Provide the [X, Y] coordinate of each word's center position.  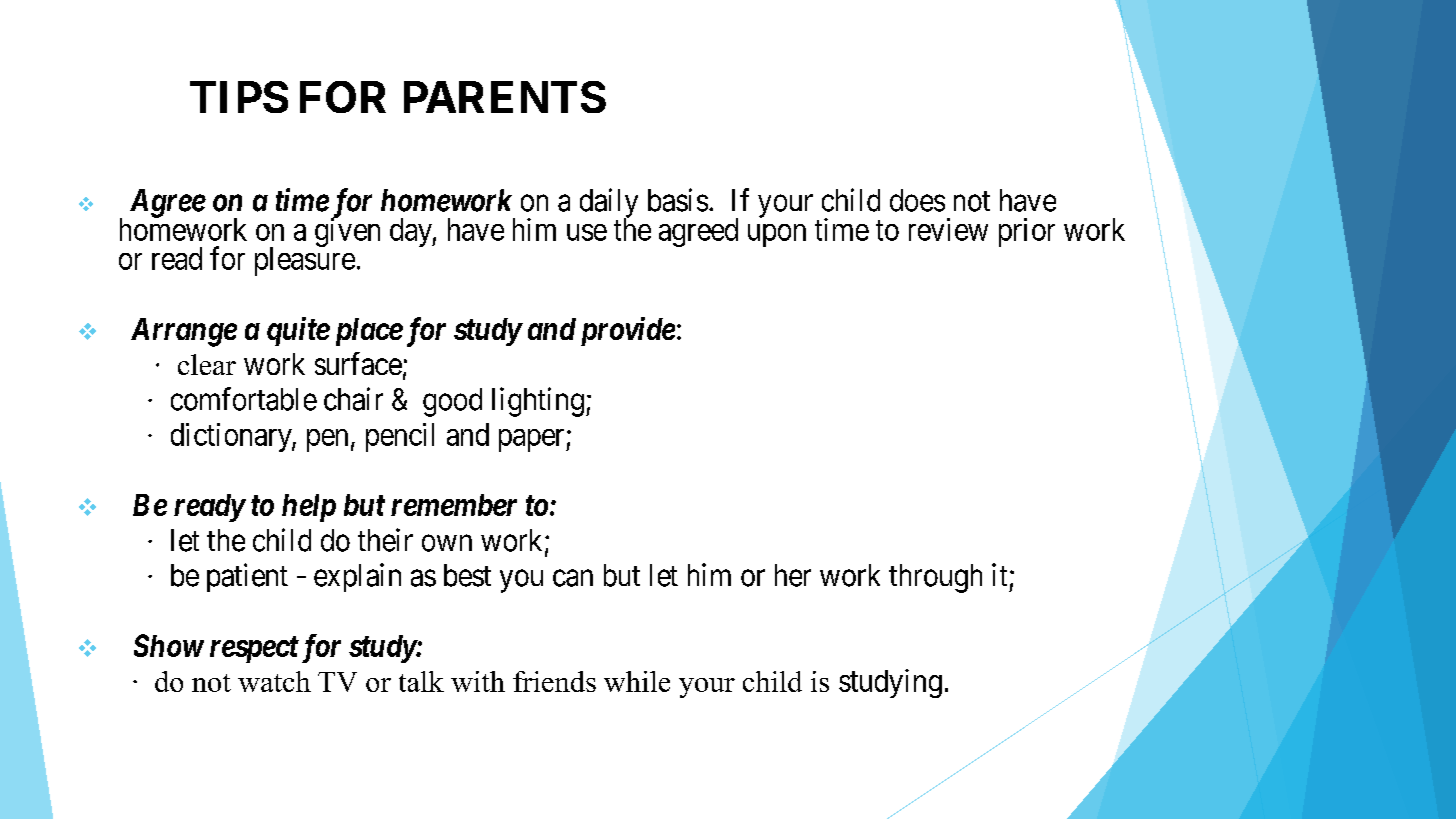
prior [1027, 232]
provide [628, 331]
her [793, 575]
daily [609, 204]
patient [247, 577]
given [347, 232]
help [309, 508]
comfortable [244, 399]
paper [533, 440]
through [935, 578]
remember [454, 505]
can [573, 578]
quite [298, 331]
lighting [538, 402]
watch [274, 681]
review [948, 229]
